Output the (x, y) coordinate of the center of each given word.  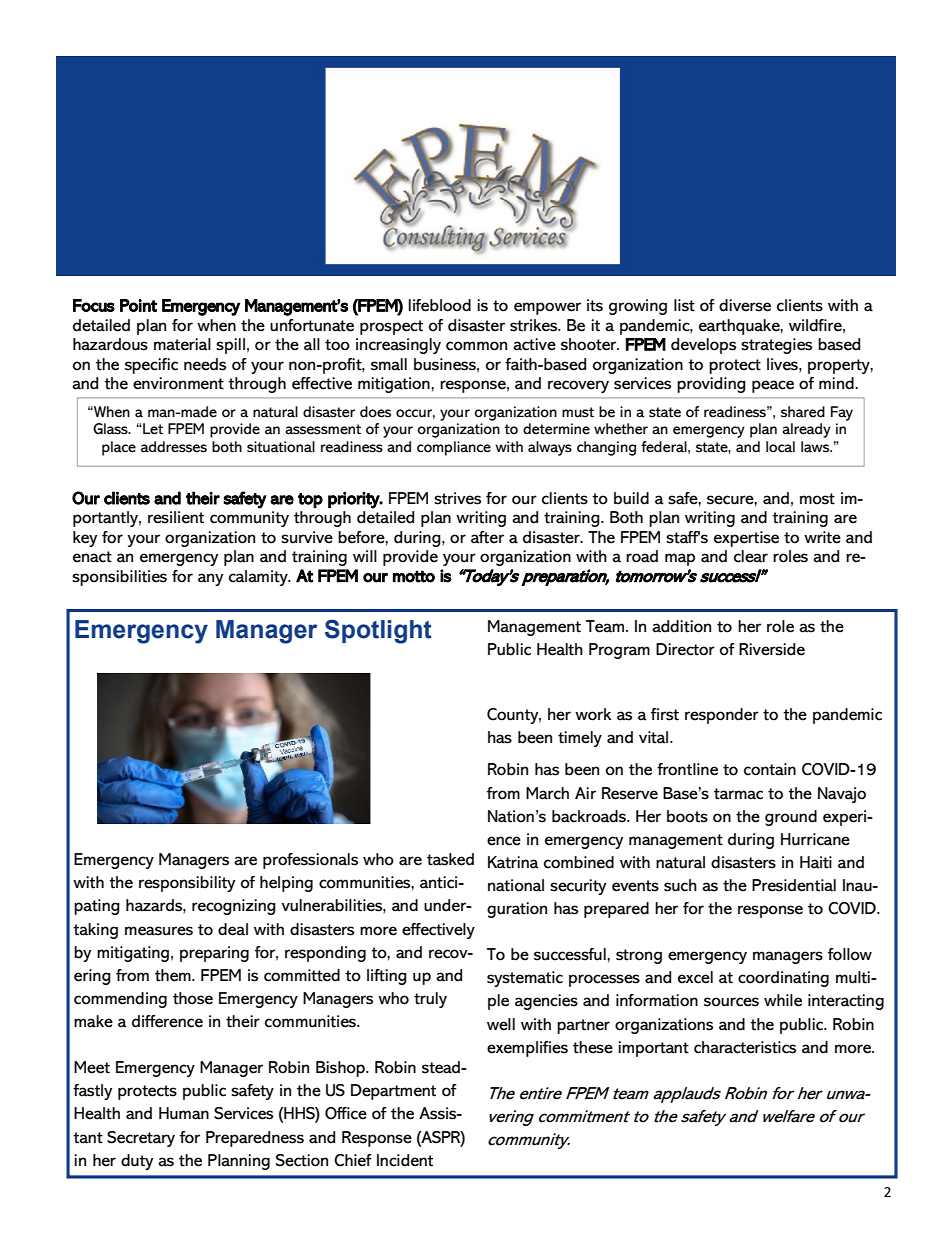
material (182, 344)
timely (580, 739)
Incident (405, 1160)
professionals (310, 861)
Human (184, 1113)
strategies (776, 346)
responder (722, 716)
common (476, 346)
